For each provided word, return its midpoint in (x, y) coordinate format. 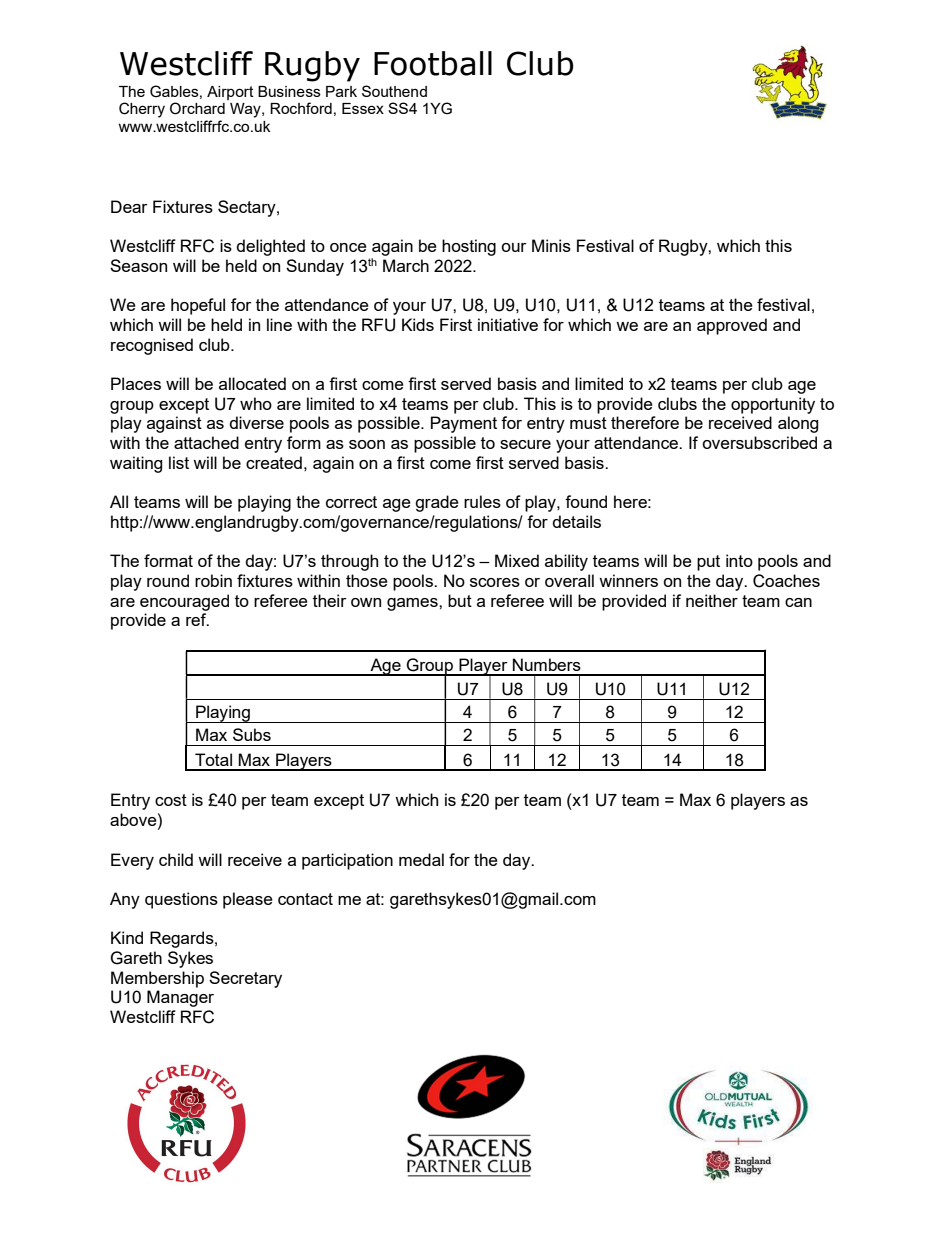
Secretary (245, 979)
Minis (551, 245)
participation (347, 861)
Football (433, 63)
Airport (230, 93)
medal (421, 859)
